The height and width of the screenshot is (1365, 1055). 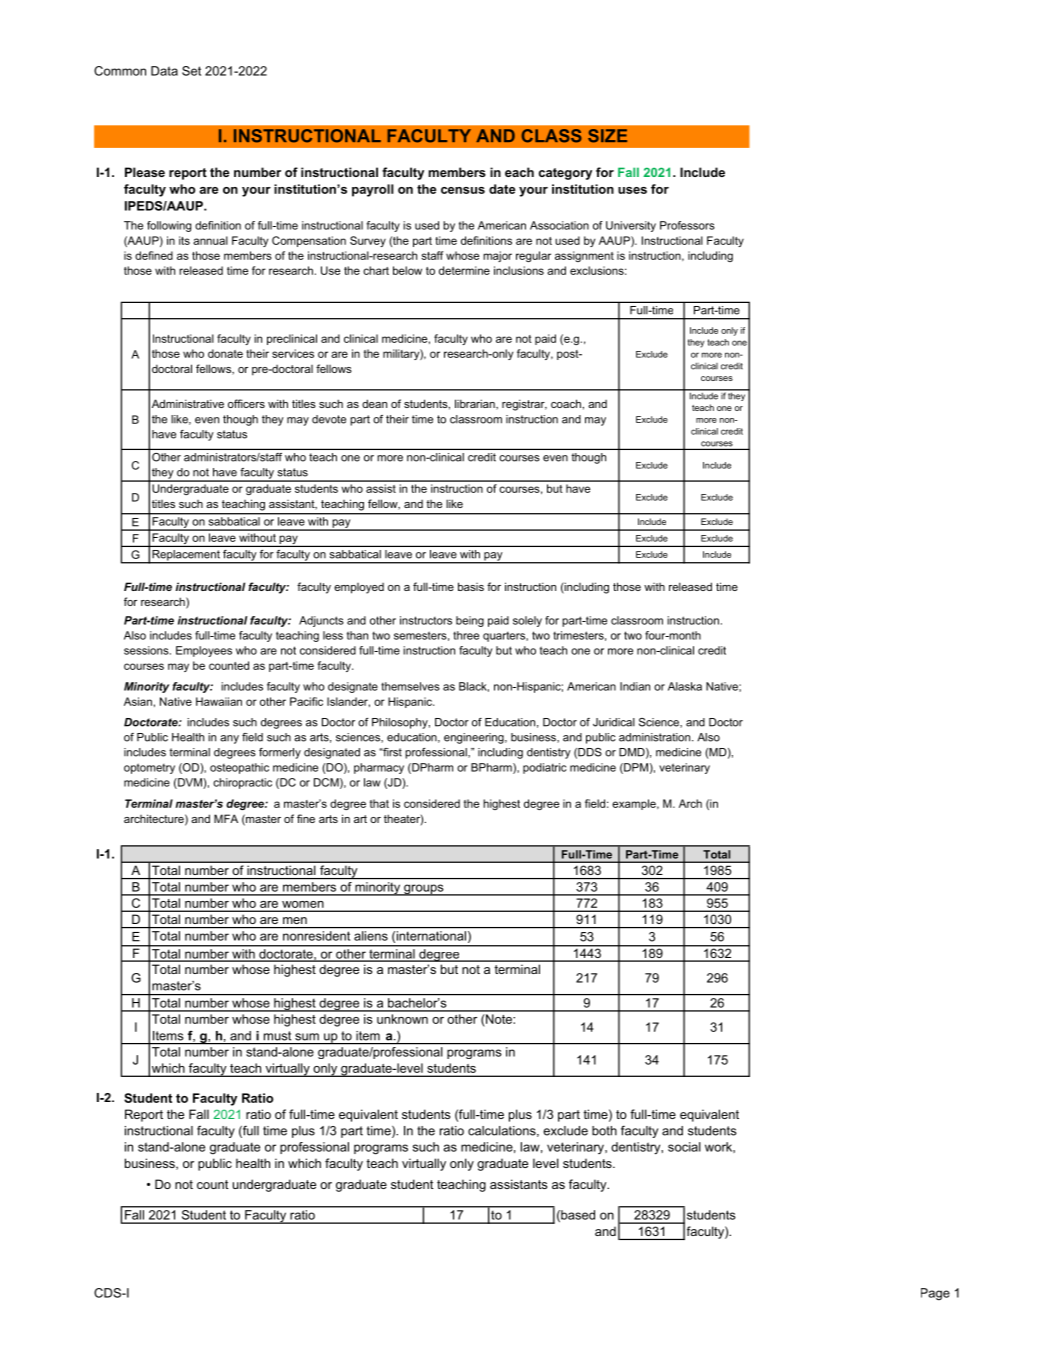 I want to click on both, so click(x=604, y=1131).
